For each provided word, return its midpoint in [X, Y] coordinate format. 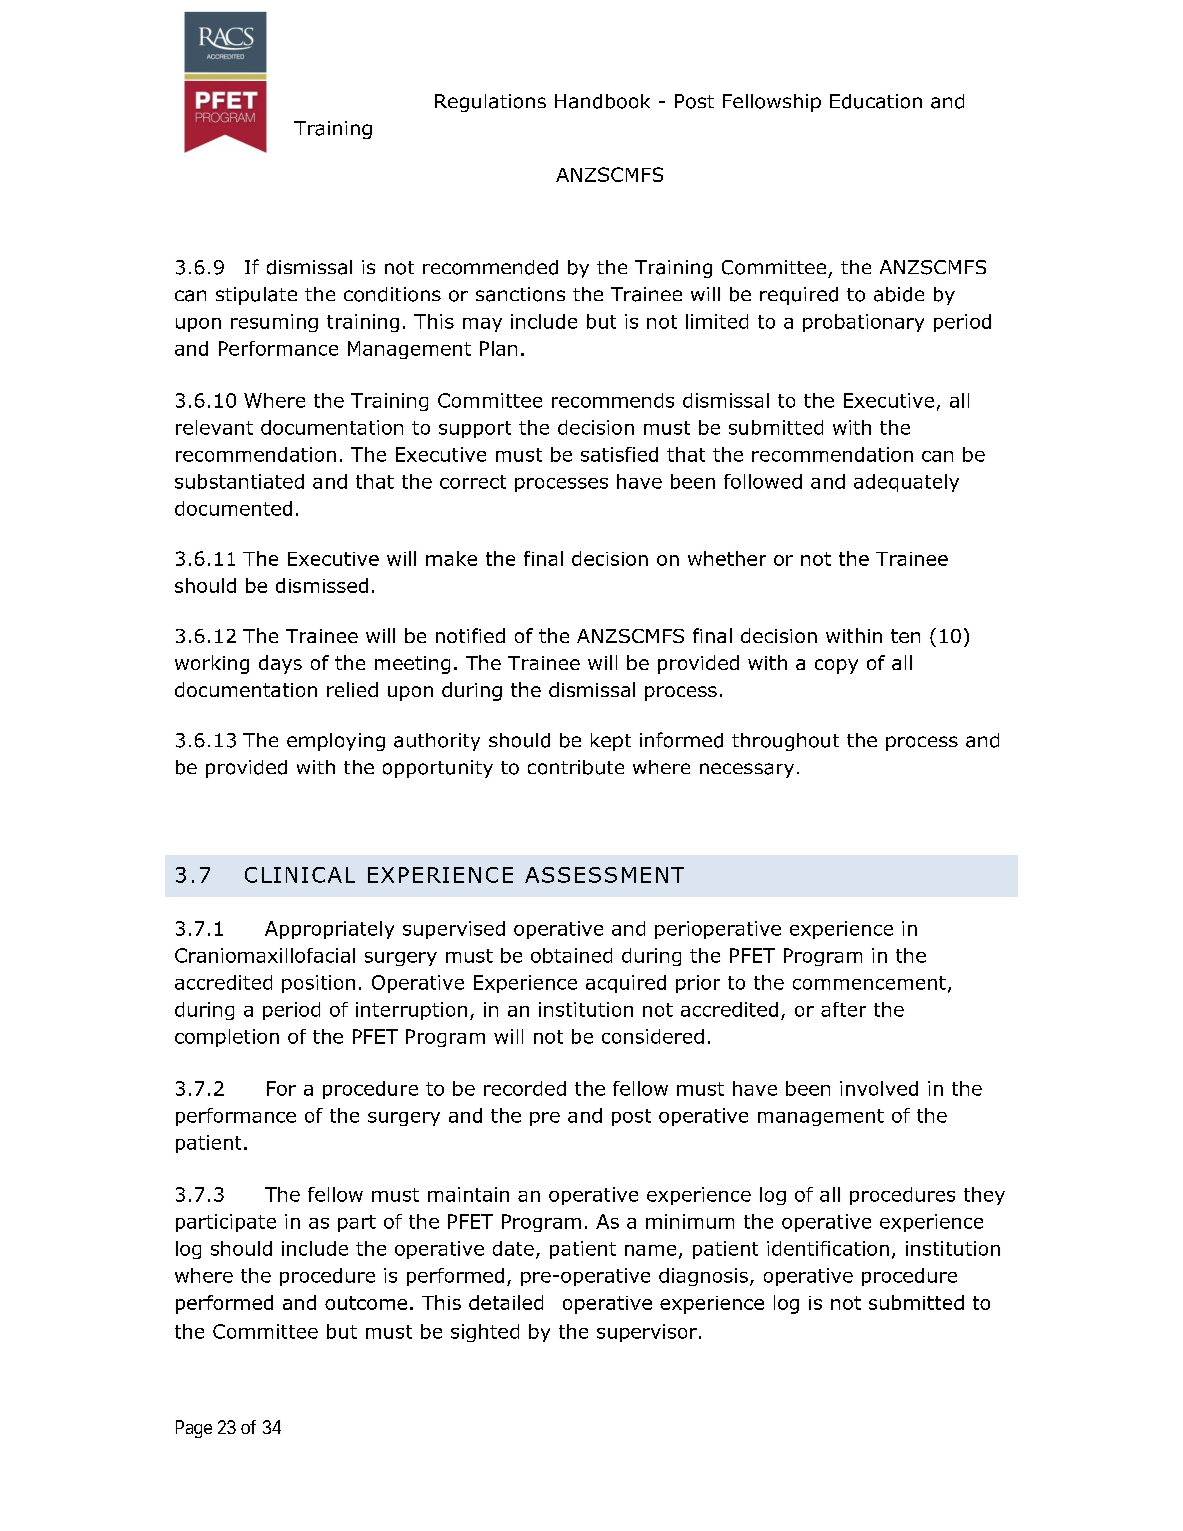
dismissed [322, 585]
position [318, 984]
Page [194, 1429]
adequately [906, 483]
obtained [571, 955]
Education [876, 101]
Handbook [602, 101]
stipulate [256, 296]
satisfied [619, 454]
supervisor [647, 1333]
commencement [869, 983]
